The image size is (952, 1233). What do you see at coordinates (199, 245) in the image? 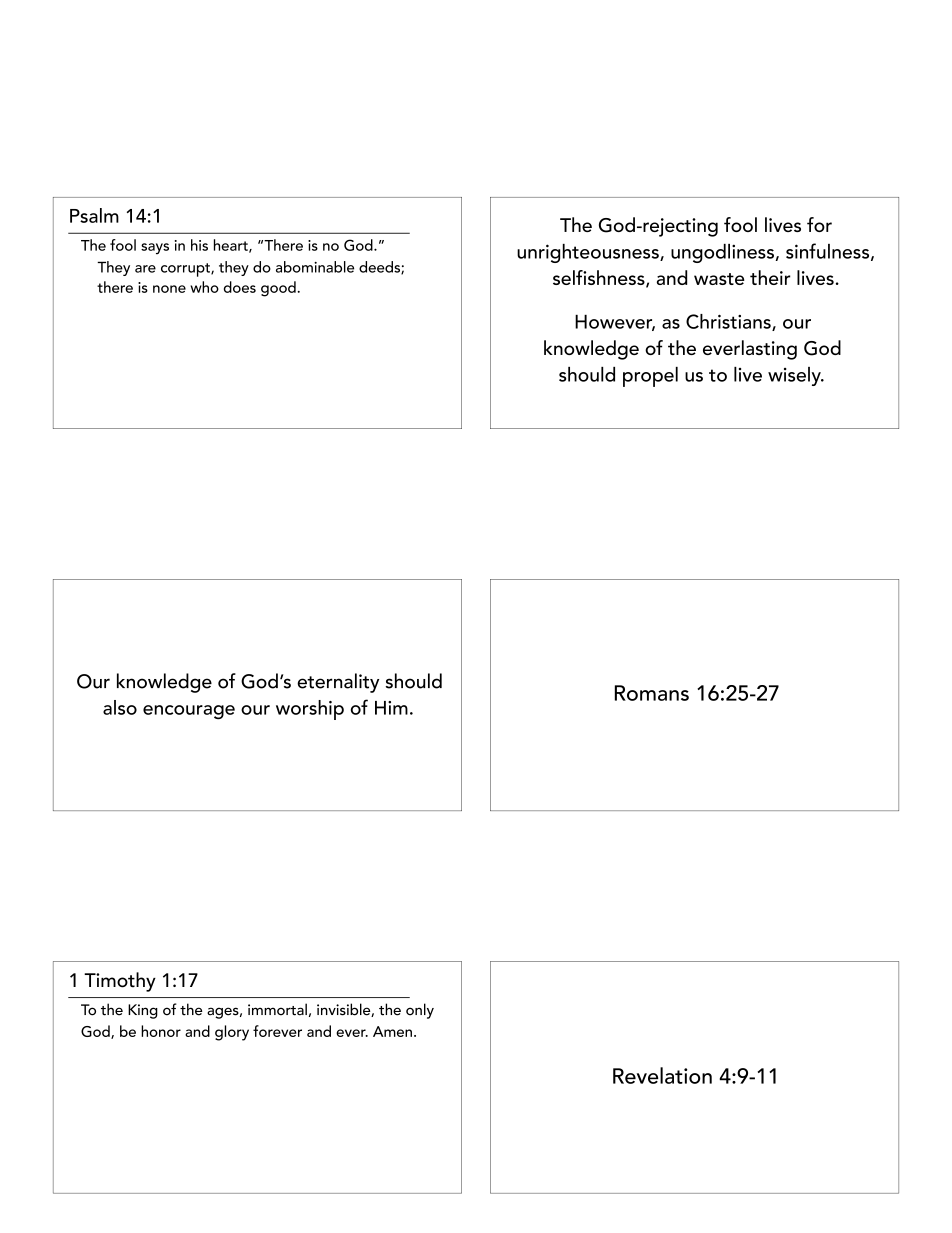
I see `his` at bounding box center [199, 245].
